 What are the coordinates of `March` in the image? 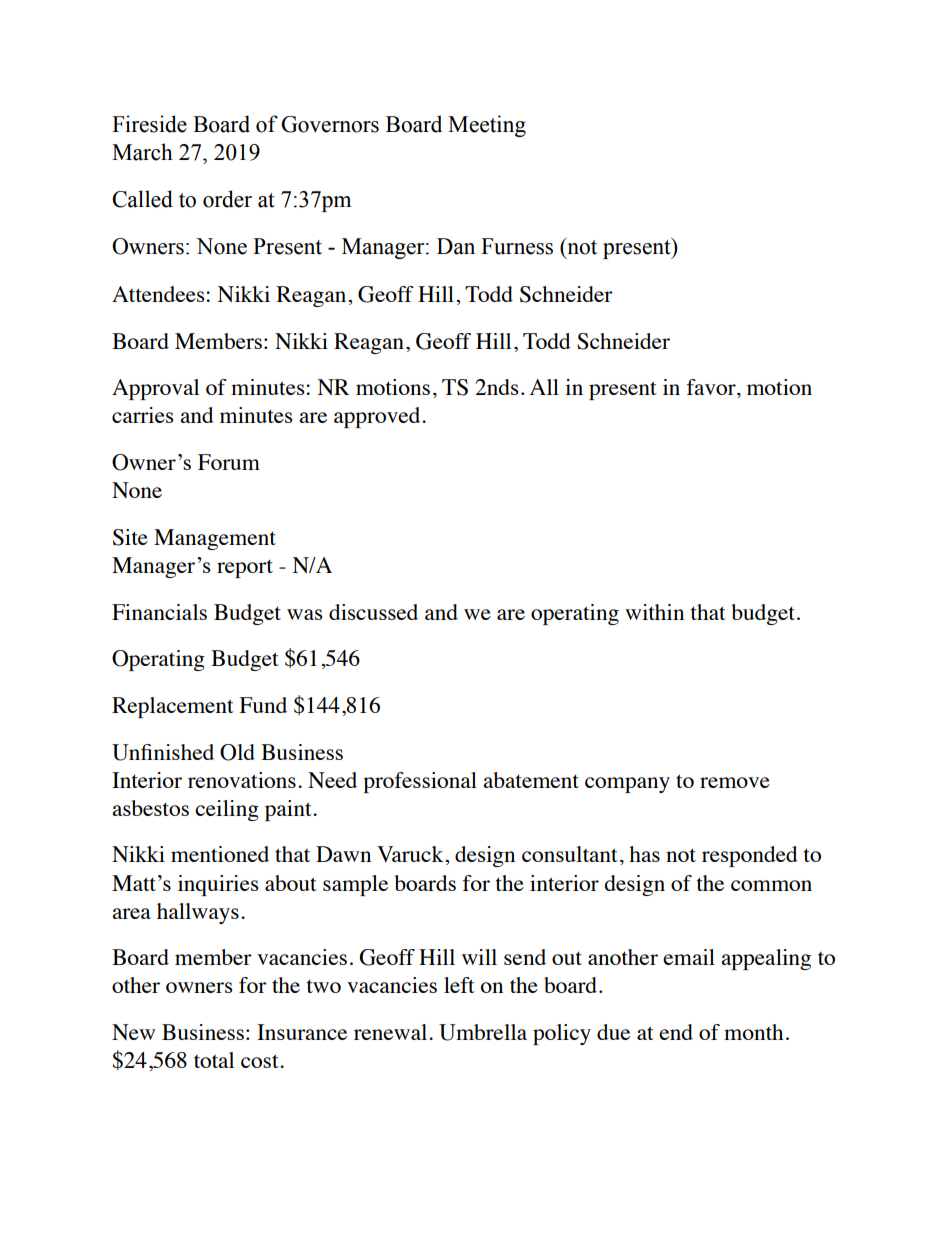 It's located at (142, 152).
